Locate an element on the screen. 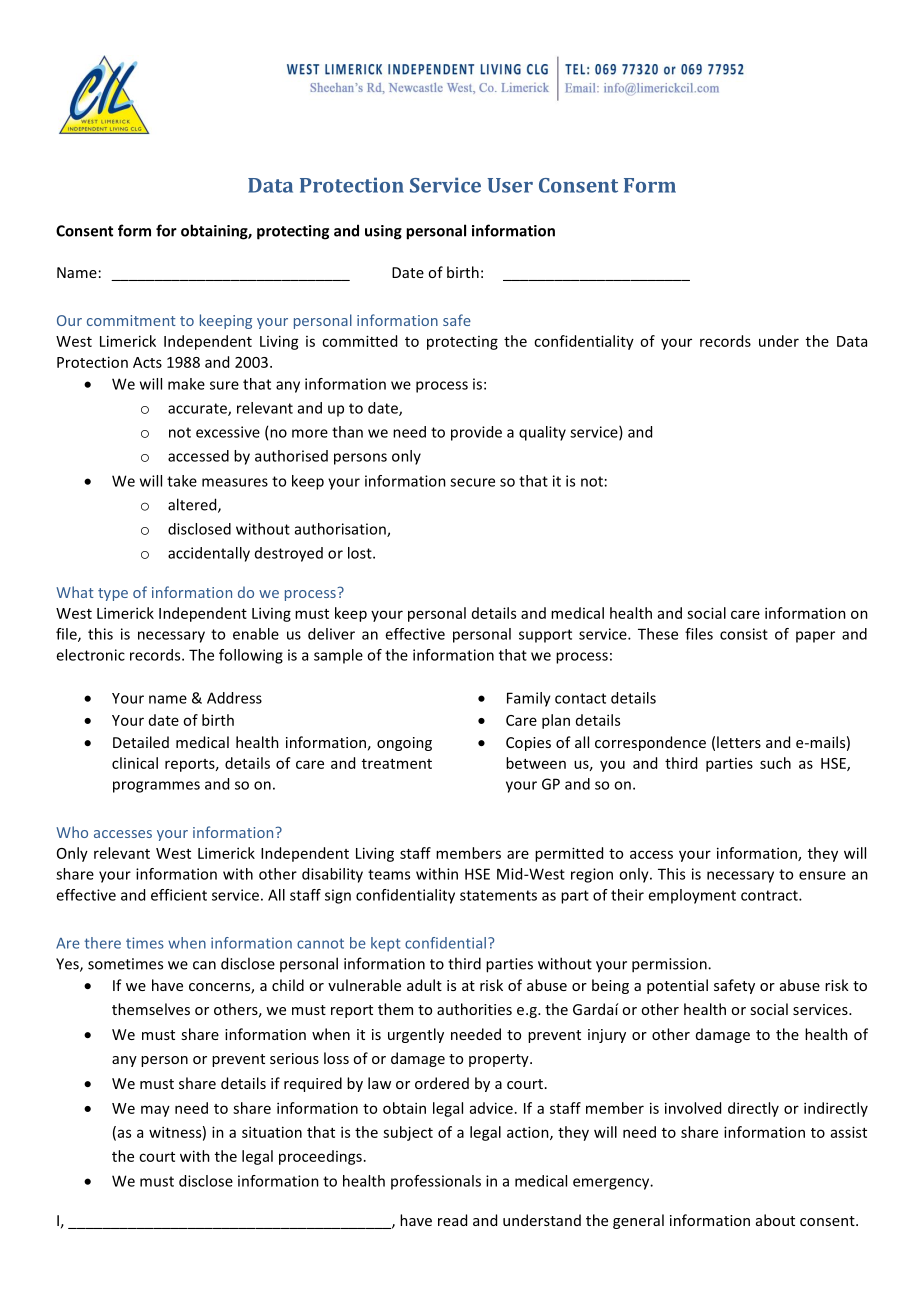 The image size is (924, 1308). Family is located at coordinates (529, 699).
